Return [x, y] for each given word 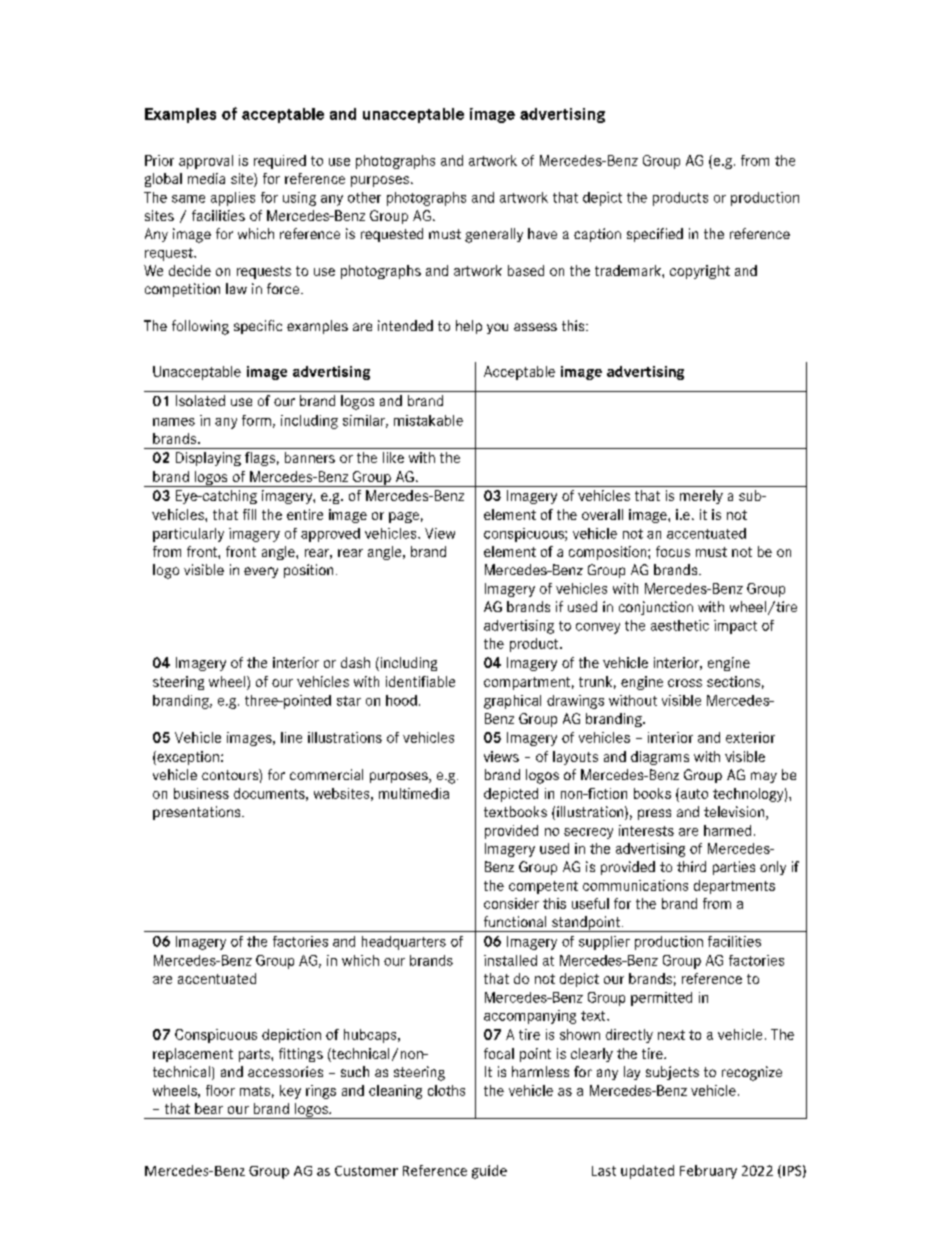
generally [494, 235]
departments [734, 887]
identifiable [420, 681]
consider [511, 903]
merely [701, 497]
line [291, 737]
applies [233, 199]
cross [685, 683]
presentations [198, 813]
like [393, 457]
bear [209, 1108]
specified [655, 235]
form [256, 420]
